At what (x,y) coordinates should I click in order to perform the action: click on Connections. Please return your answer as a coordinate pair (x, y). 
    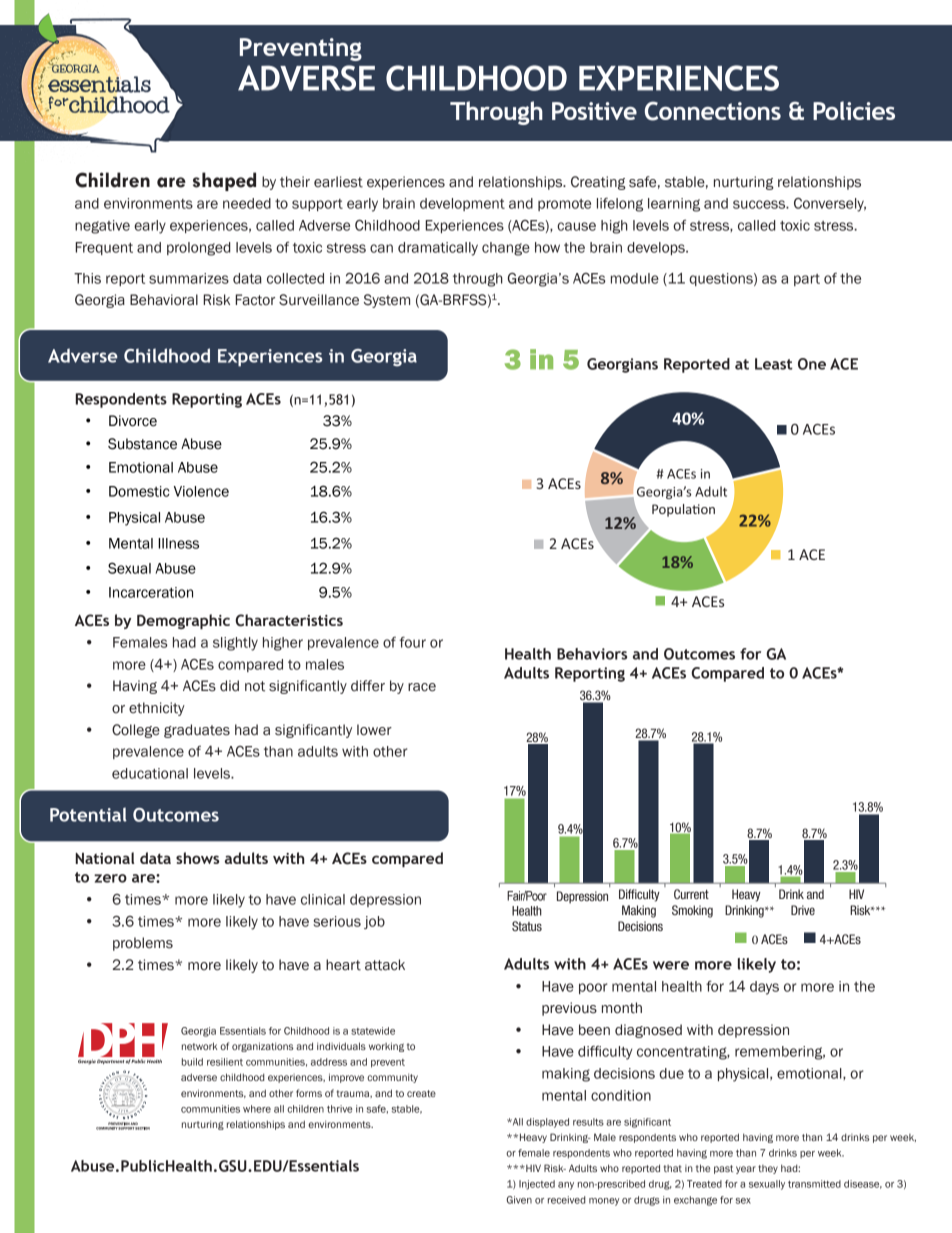
    Looking at the image, I should click on (713, 111).
